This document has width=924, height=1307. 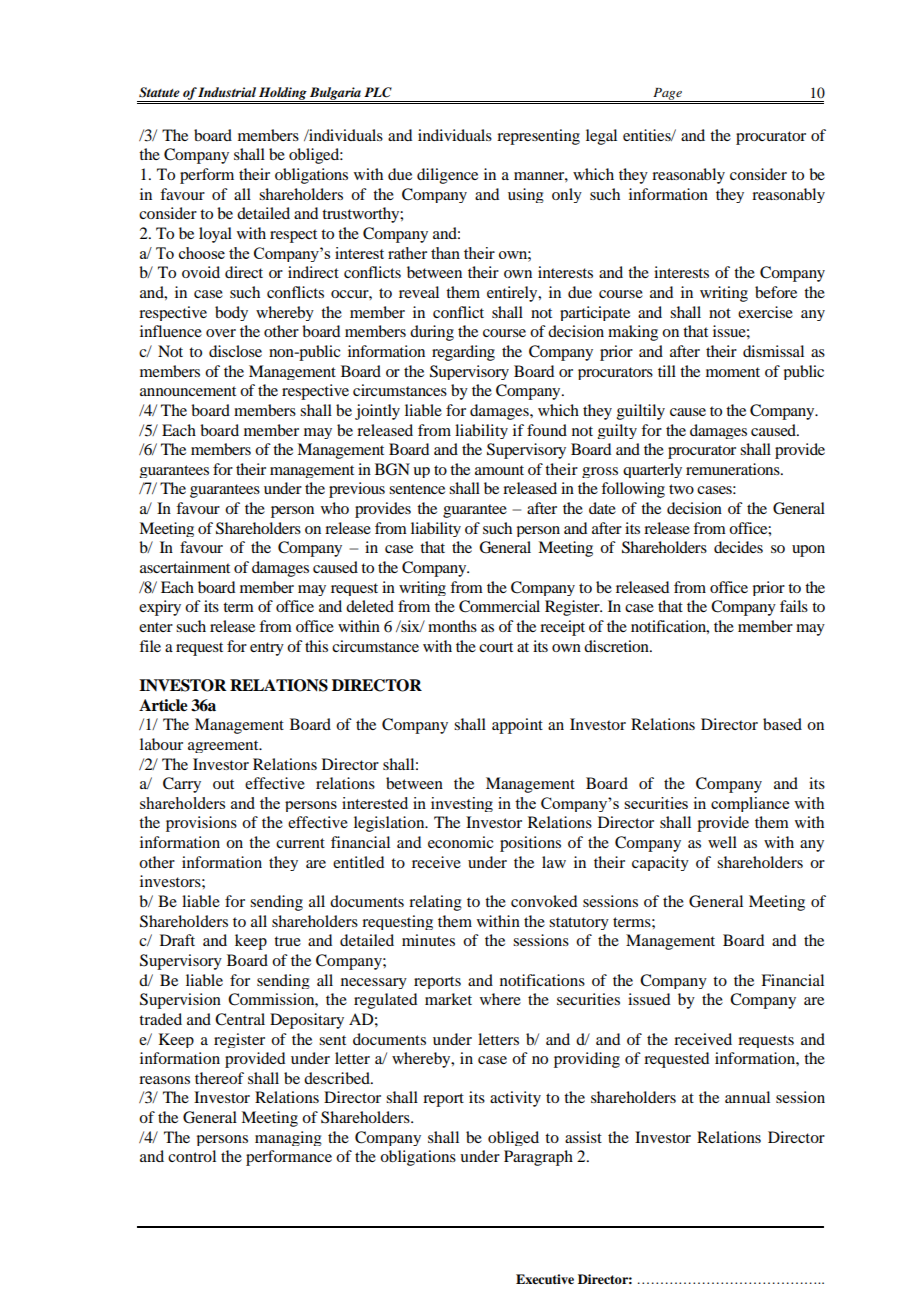 I want to click on Industrial, so click(x=227, y=92).
